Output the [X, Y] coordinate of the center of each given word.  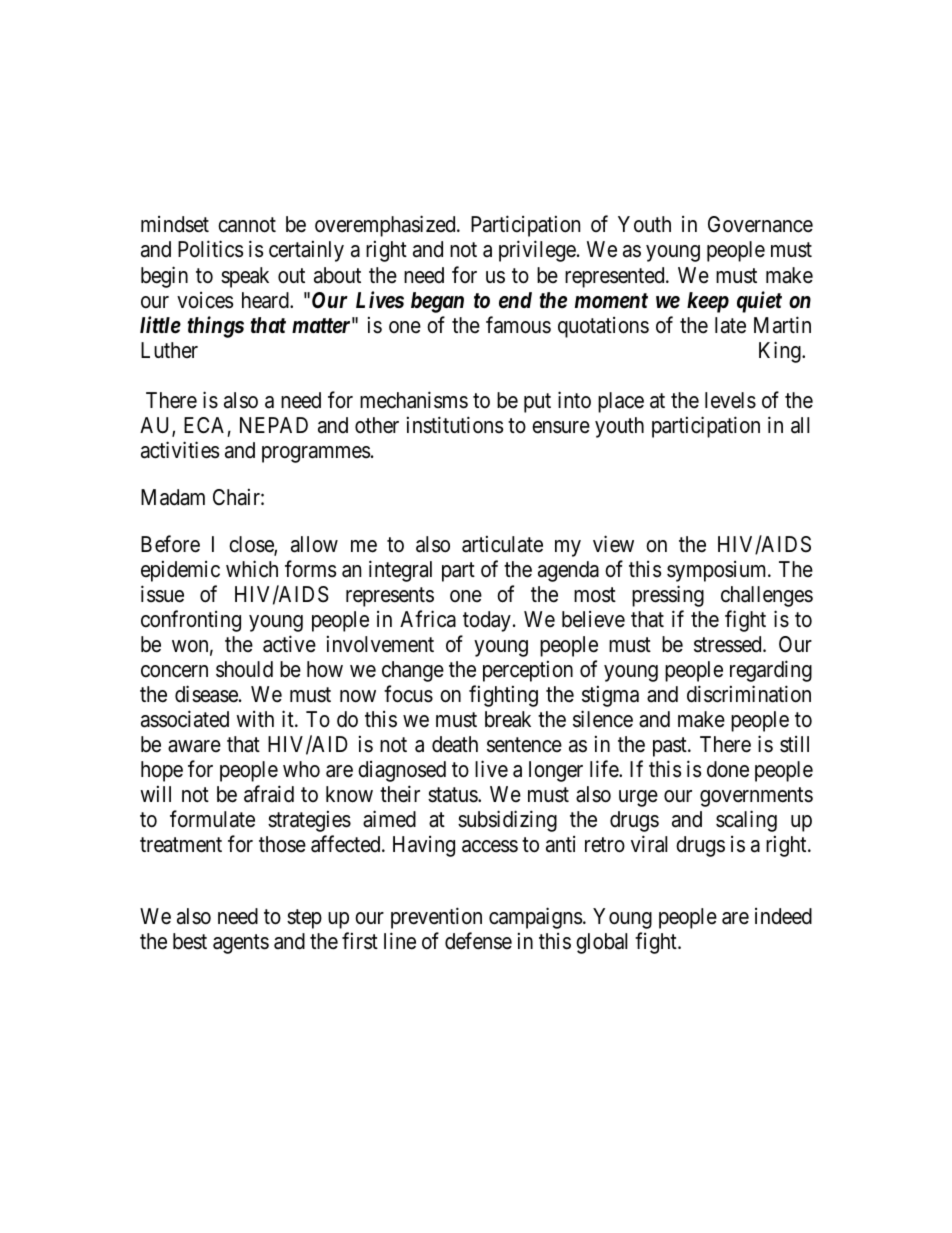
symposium [718, 571]
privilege [537, 251]
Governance [760, 224]
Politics [210, 249]
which [252, 569]
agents [241, 944]
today [487, 621]
